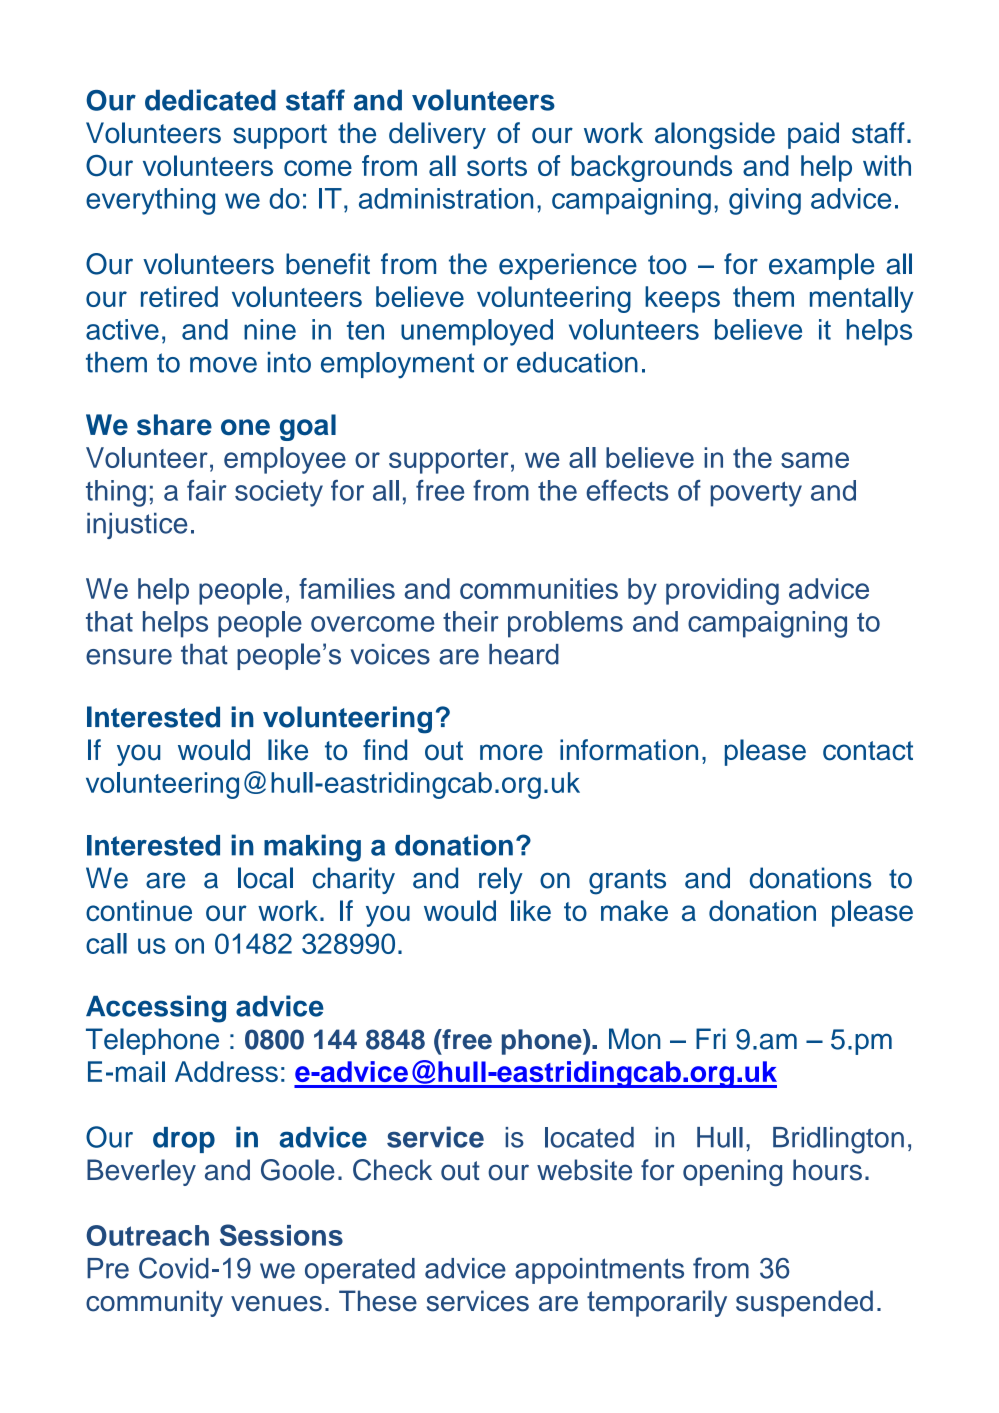 The height and width of the screenshot is (1413, 999). What do you see at coordinates (511, 752) in the screenshot?
I see `more` at bounding box center [511, 752].
